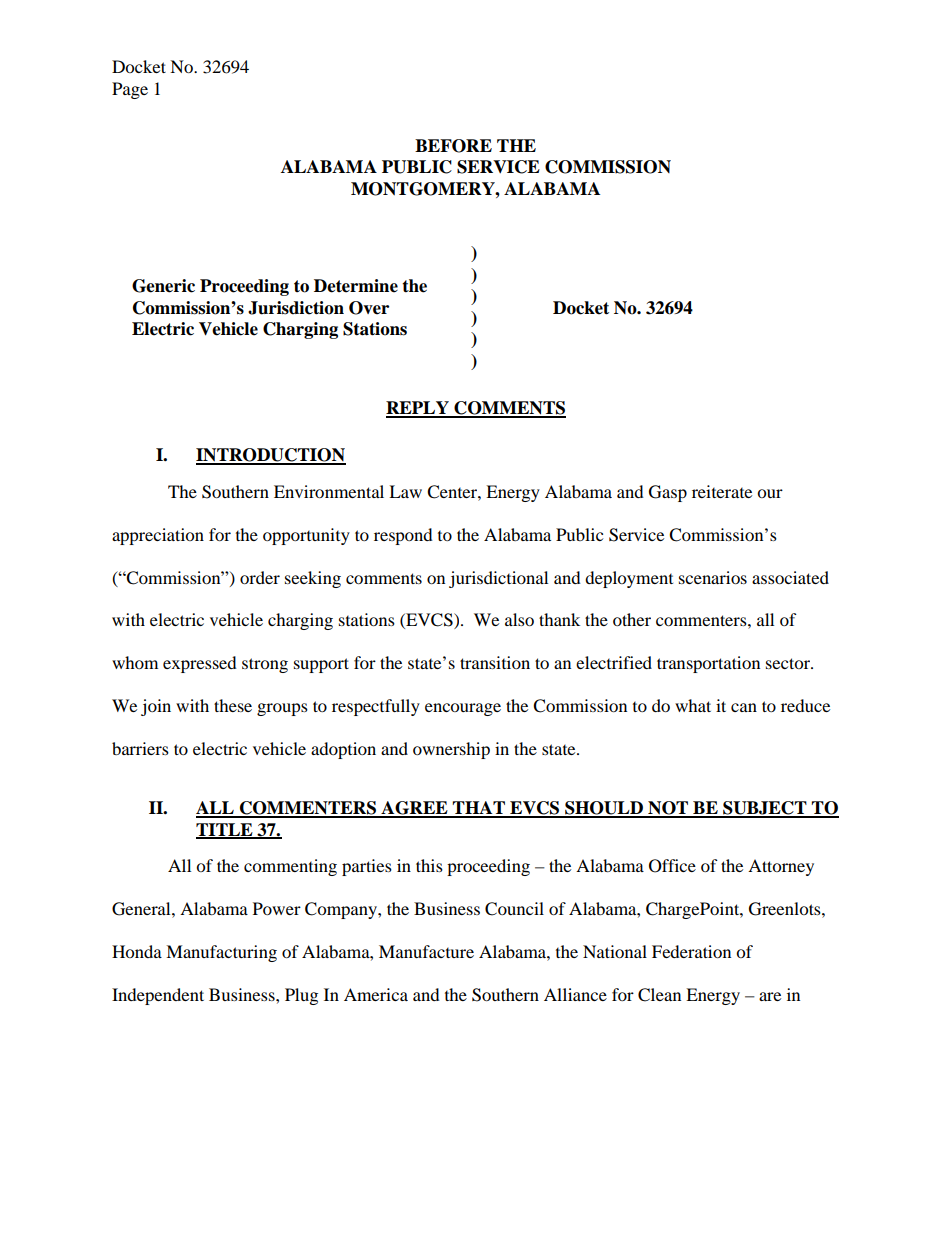 The height and width of the page is (1233, 952). Describe the element at coordinates (722, 491) in the page. I see `reiterate` at that location.
